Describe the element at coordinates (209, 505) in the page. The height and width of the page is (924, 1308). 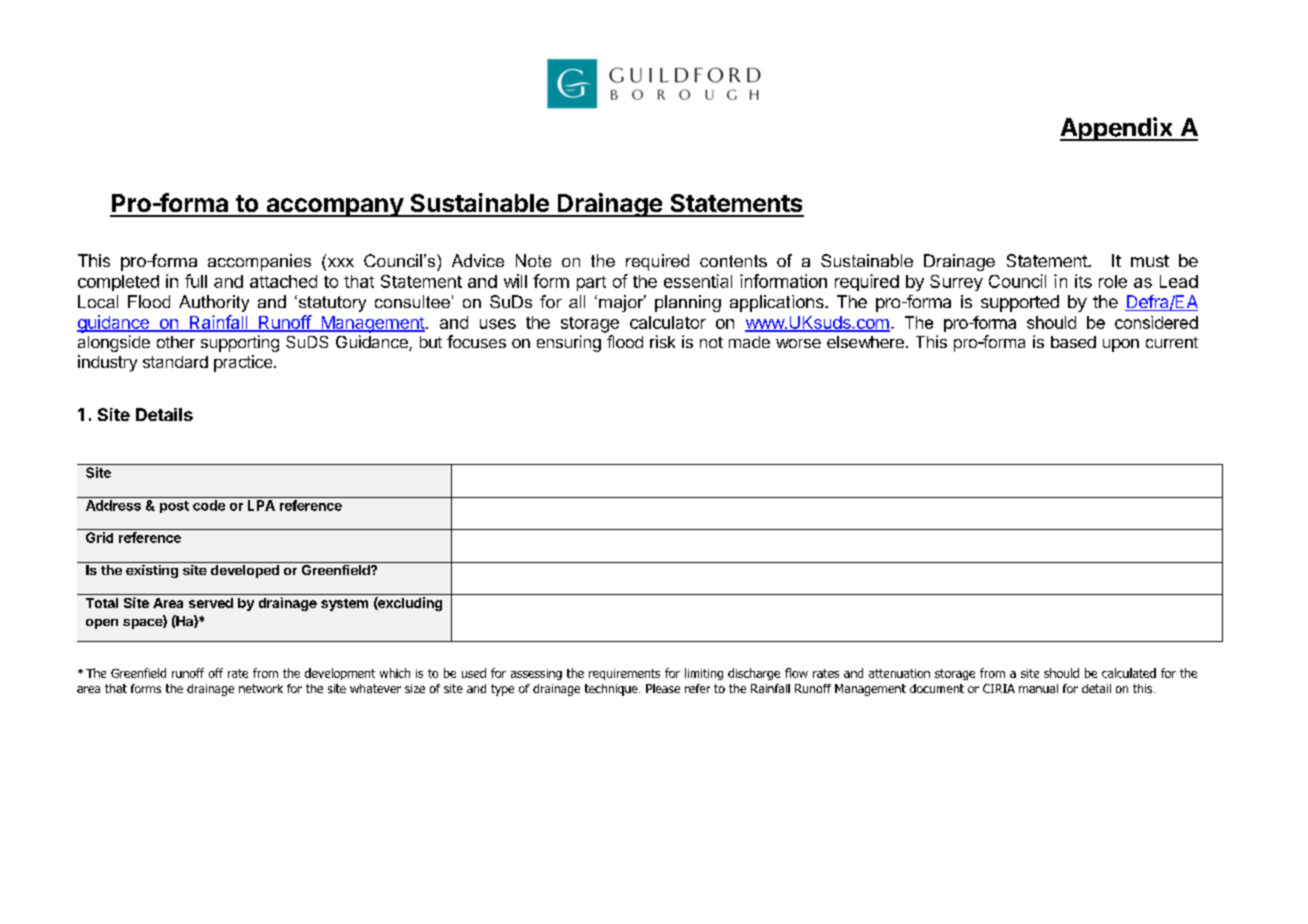
I see `code` at that location.
